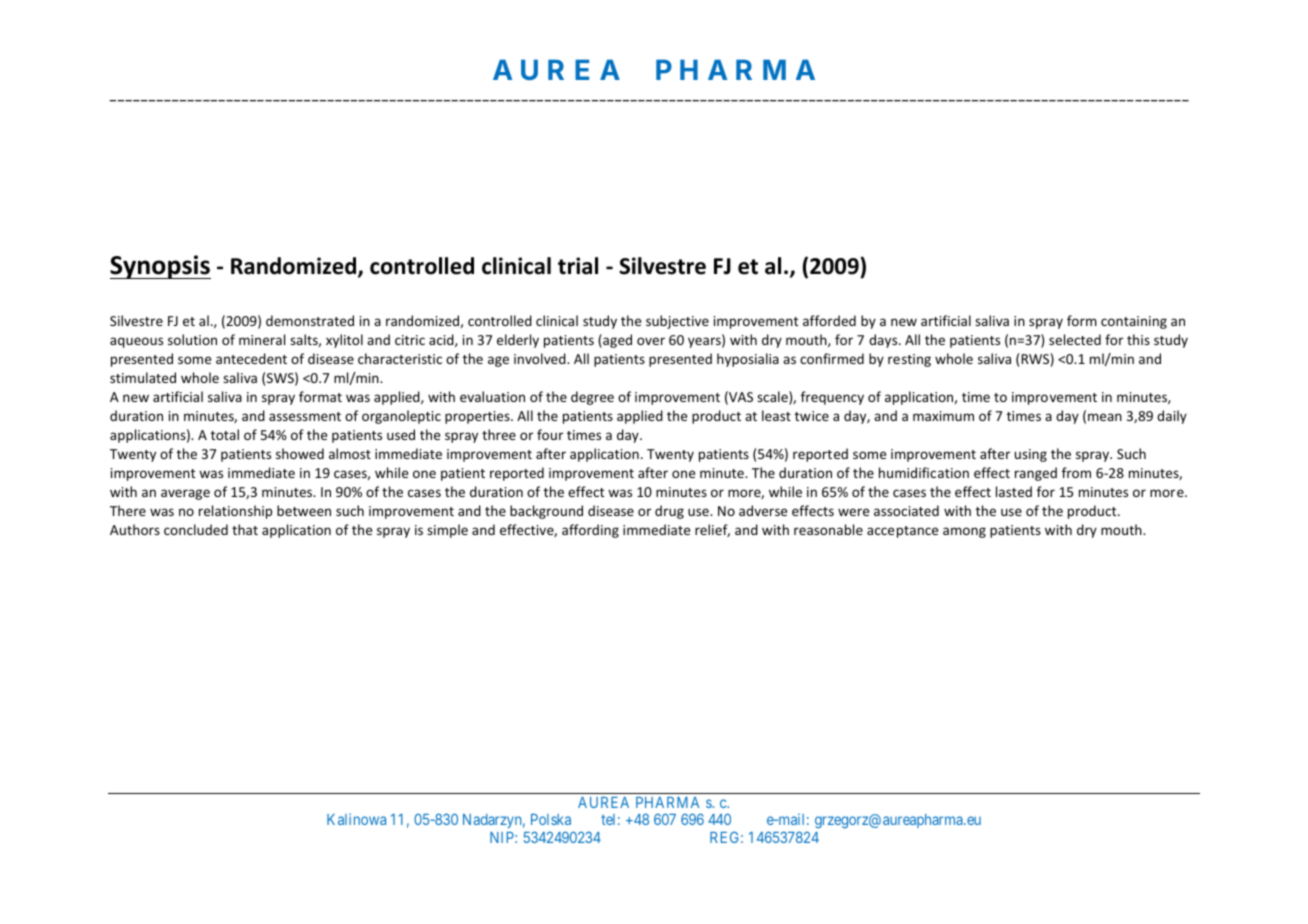 The height and width of the screenshot is (924, 1308). What do you see at coordinates (578, 266) in the screenshot?
I see `trial` at bounding box center [578, 266].
